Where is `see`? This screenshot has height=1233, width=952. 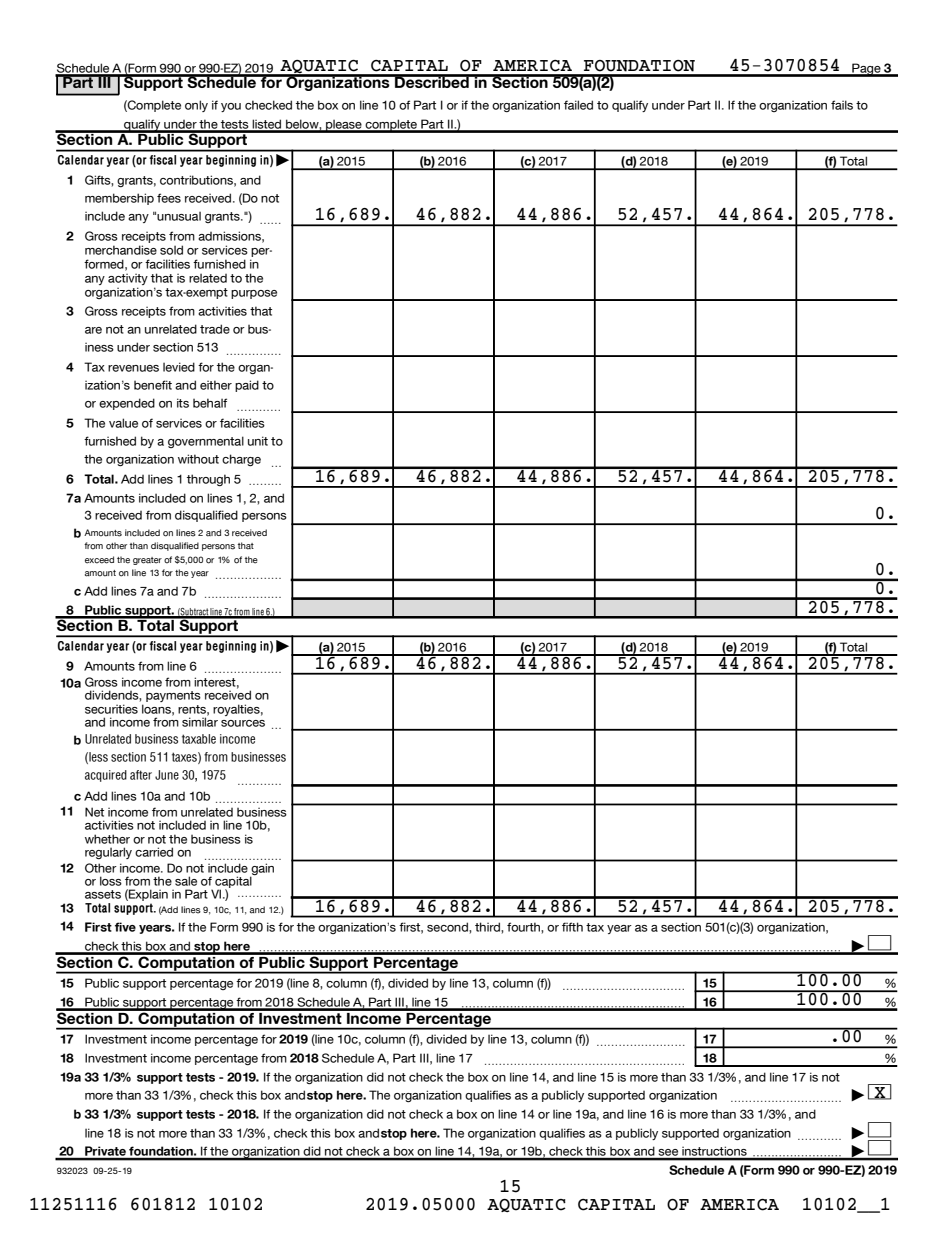 see is located at coordinates (669, 1154).
